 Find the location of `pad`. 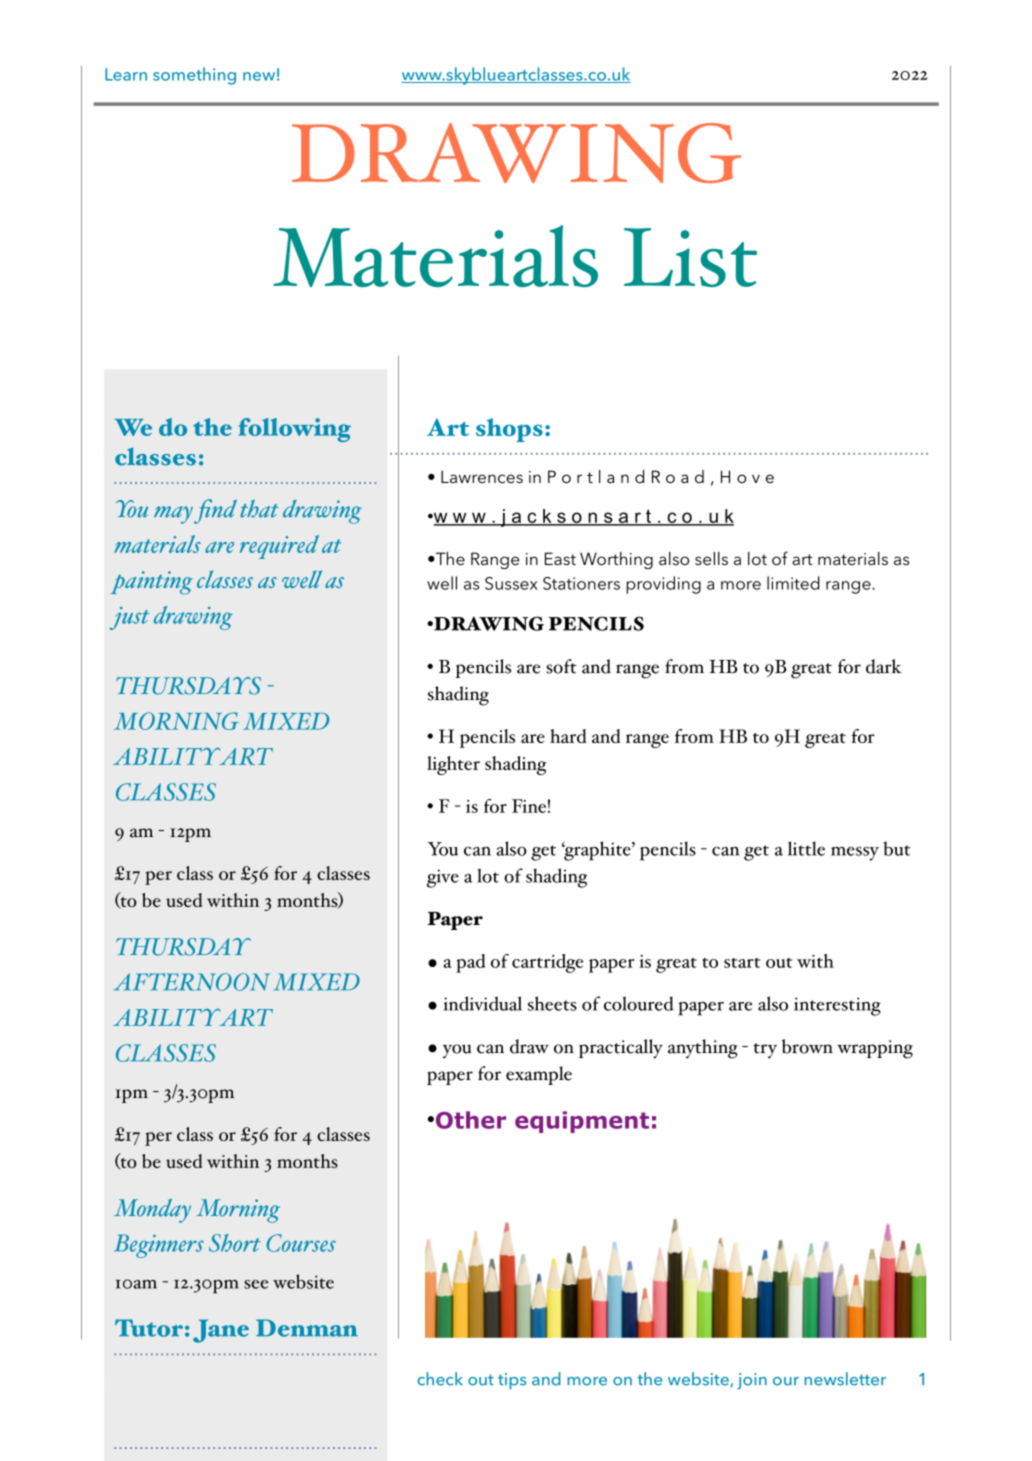

pad is located at coordinates (470, 963).
